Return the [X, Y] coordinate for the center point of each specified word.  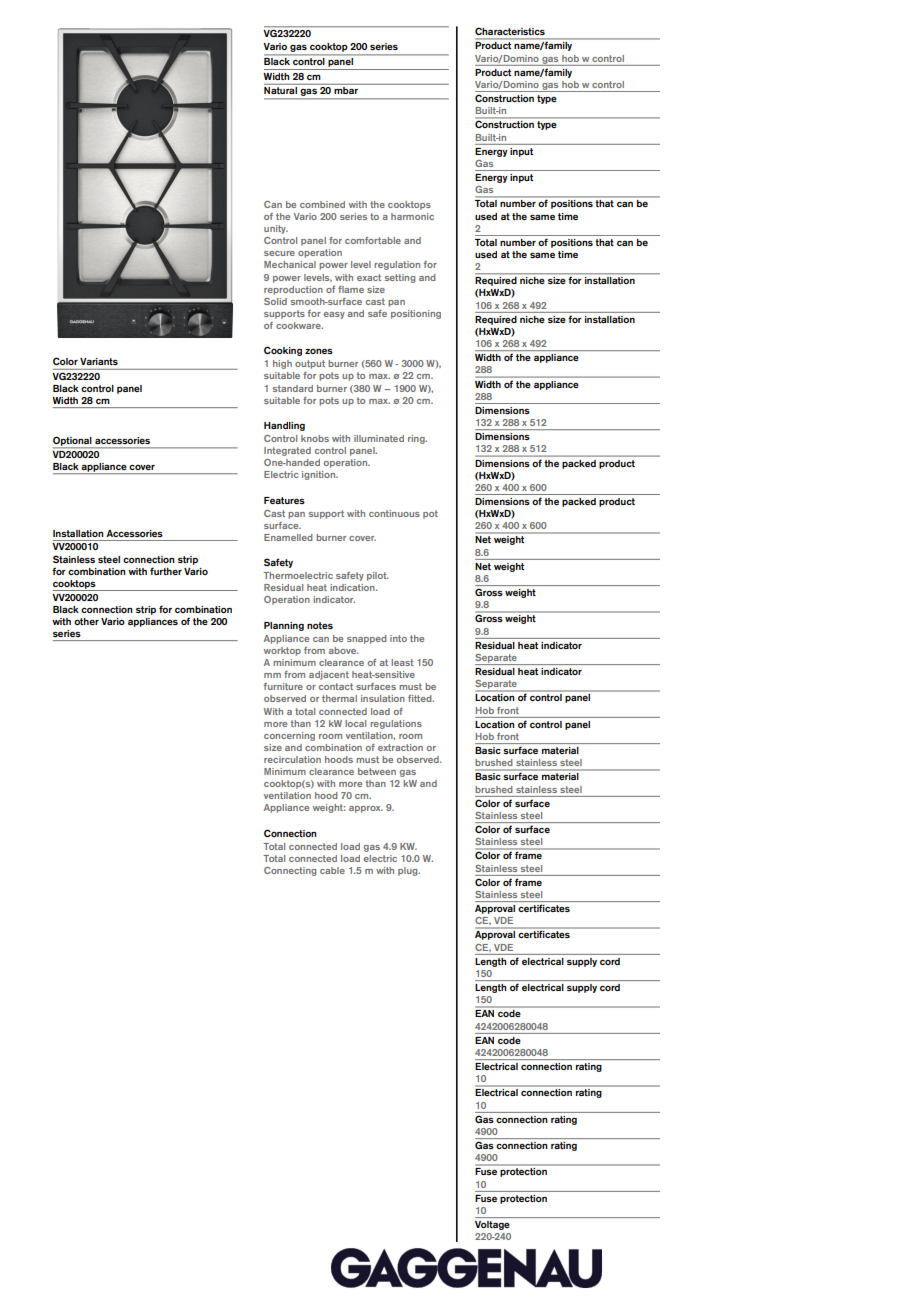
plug [409, 871]
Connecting [290, 871]
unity [276, 229]
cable [332, 870]
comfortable [373, 240]
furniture [283, 686]
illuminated [379, 438]
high [282, 364]
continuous [394, 513]
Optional [73, 442]
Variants [99, 361]
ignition [320, 475]
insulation [383, 698]
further [166, 571]
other [86, 621]
